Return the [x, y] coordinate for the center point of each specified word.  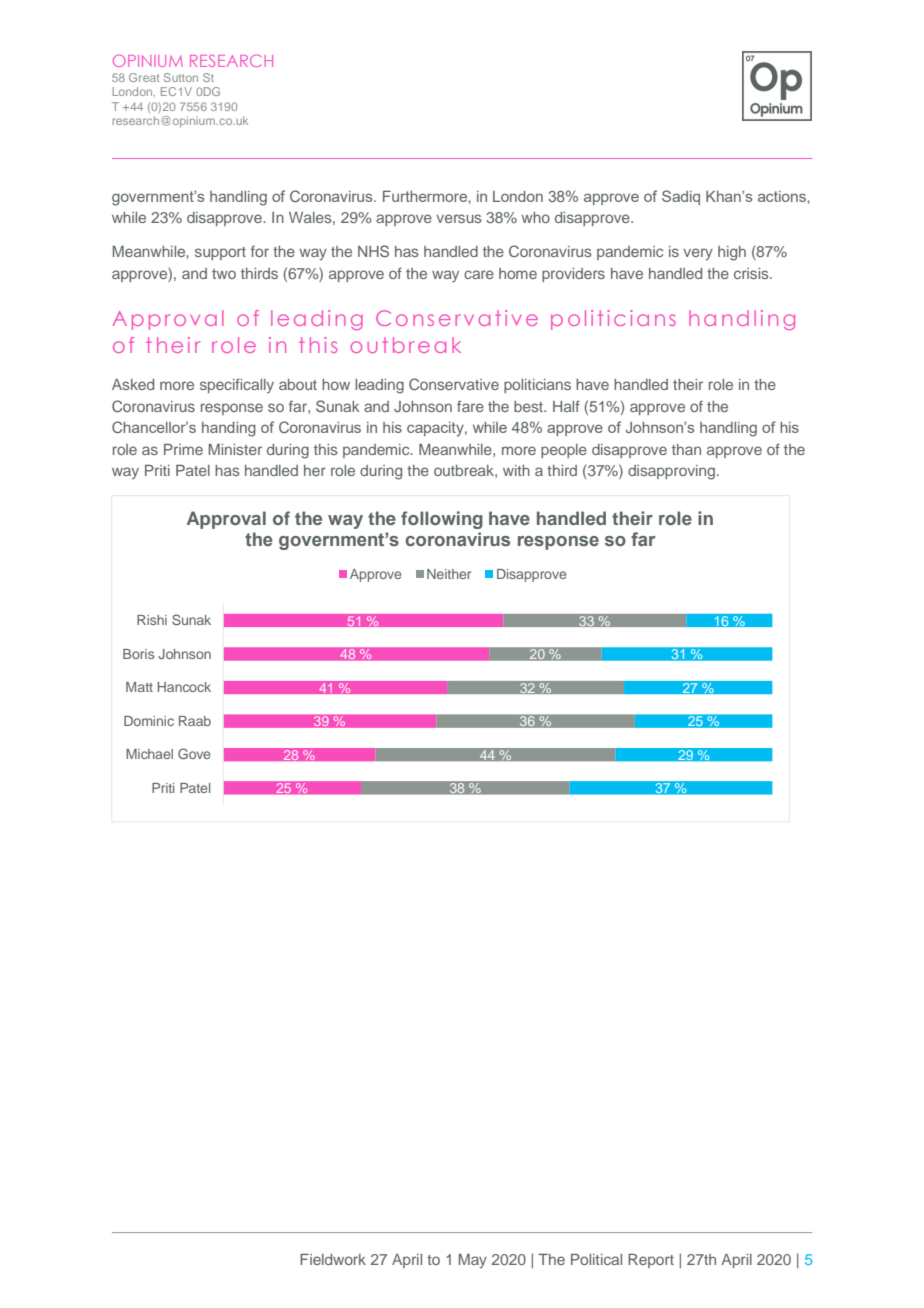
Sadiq [681, 197]
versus [459, 218]
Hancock [184, 687]
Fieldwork [333, 1259]
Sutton [181, 77]
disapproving [671, 472]
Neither [449, 574]
